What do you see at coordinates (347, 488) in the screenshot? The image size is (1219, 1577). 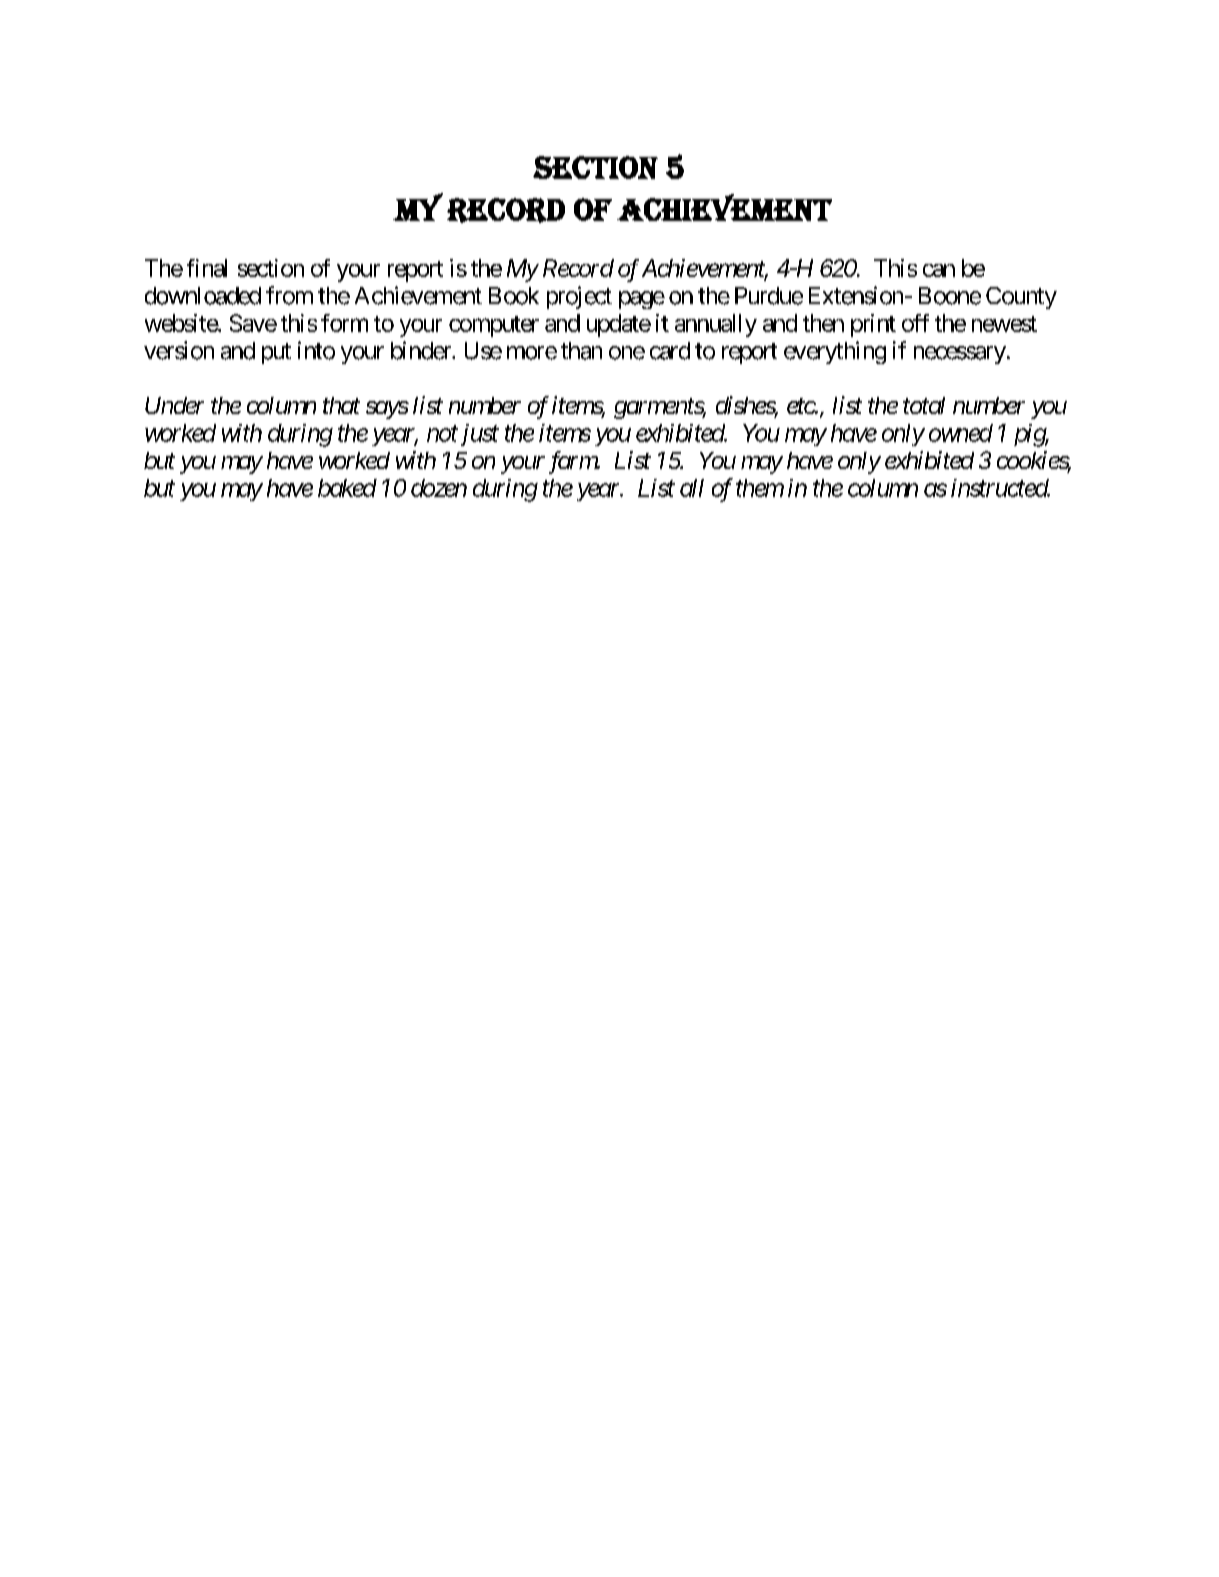 I see `baked` at bounding box center [347, 488].
